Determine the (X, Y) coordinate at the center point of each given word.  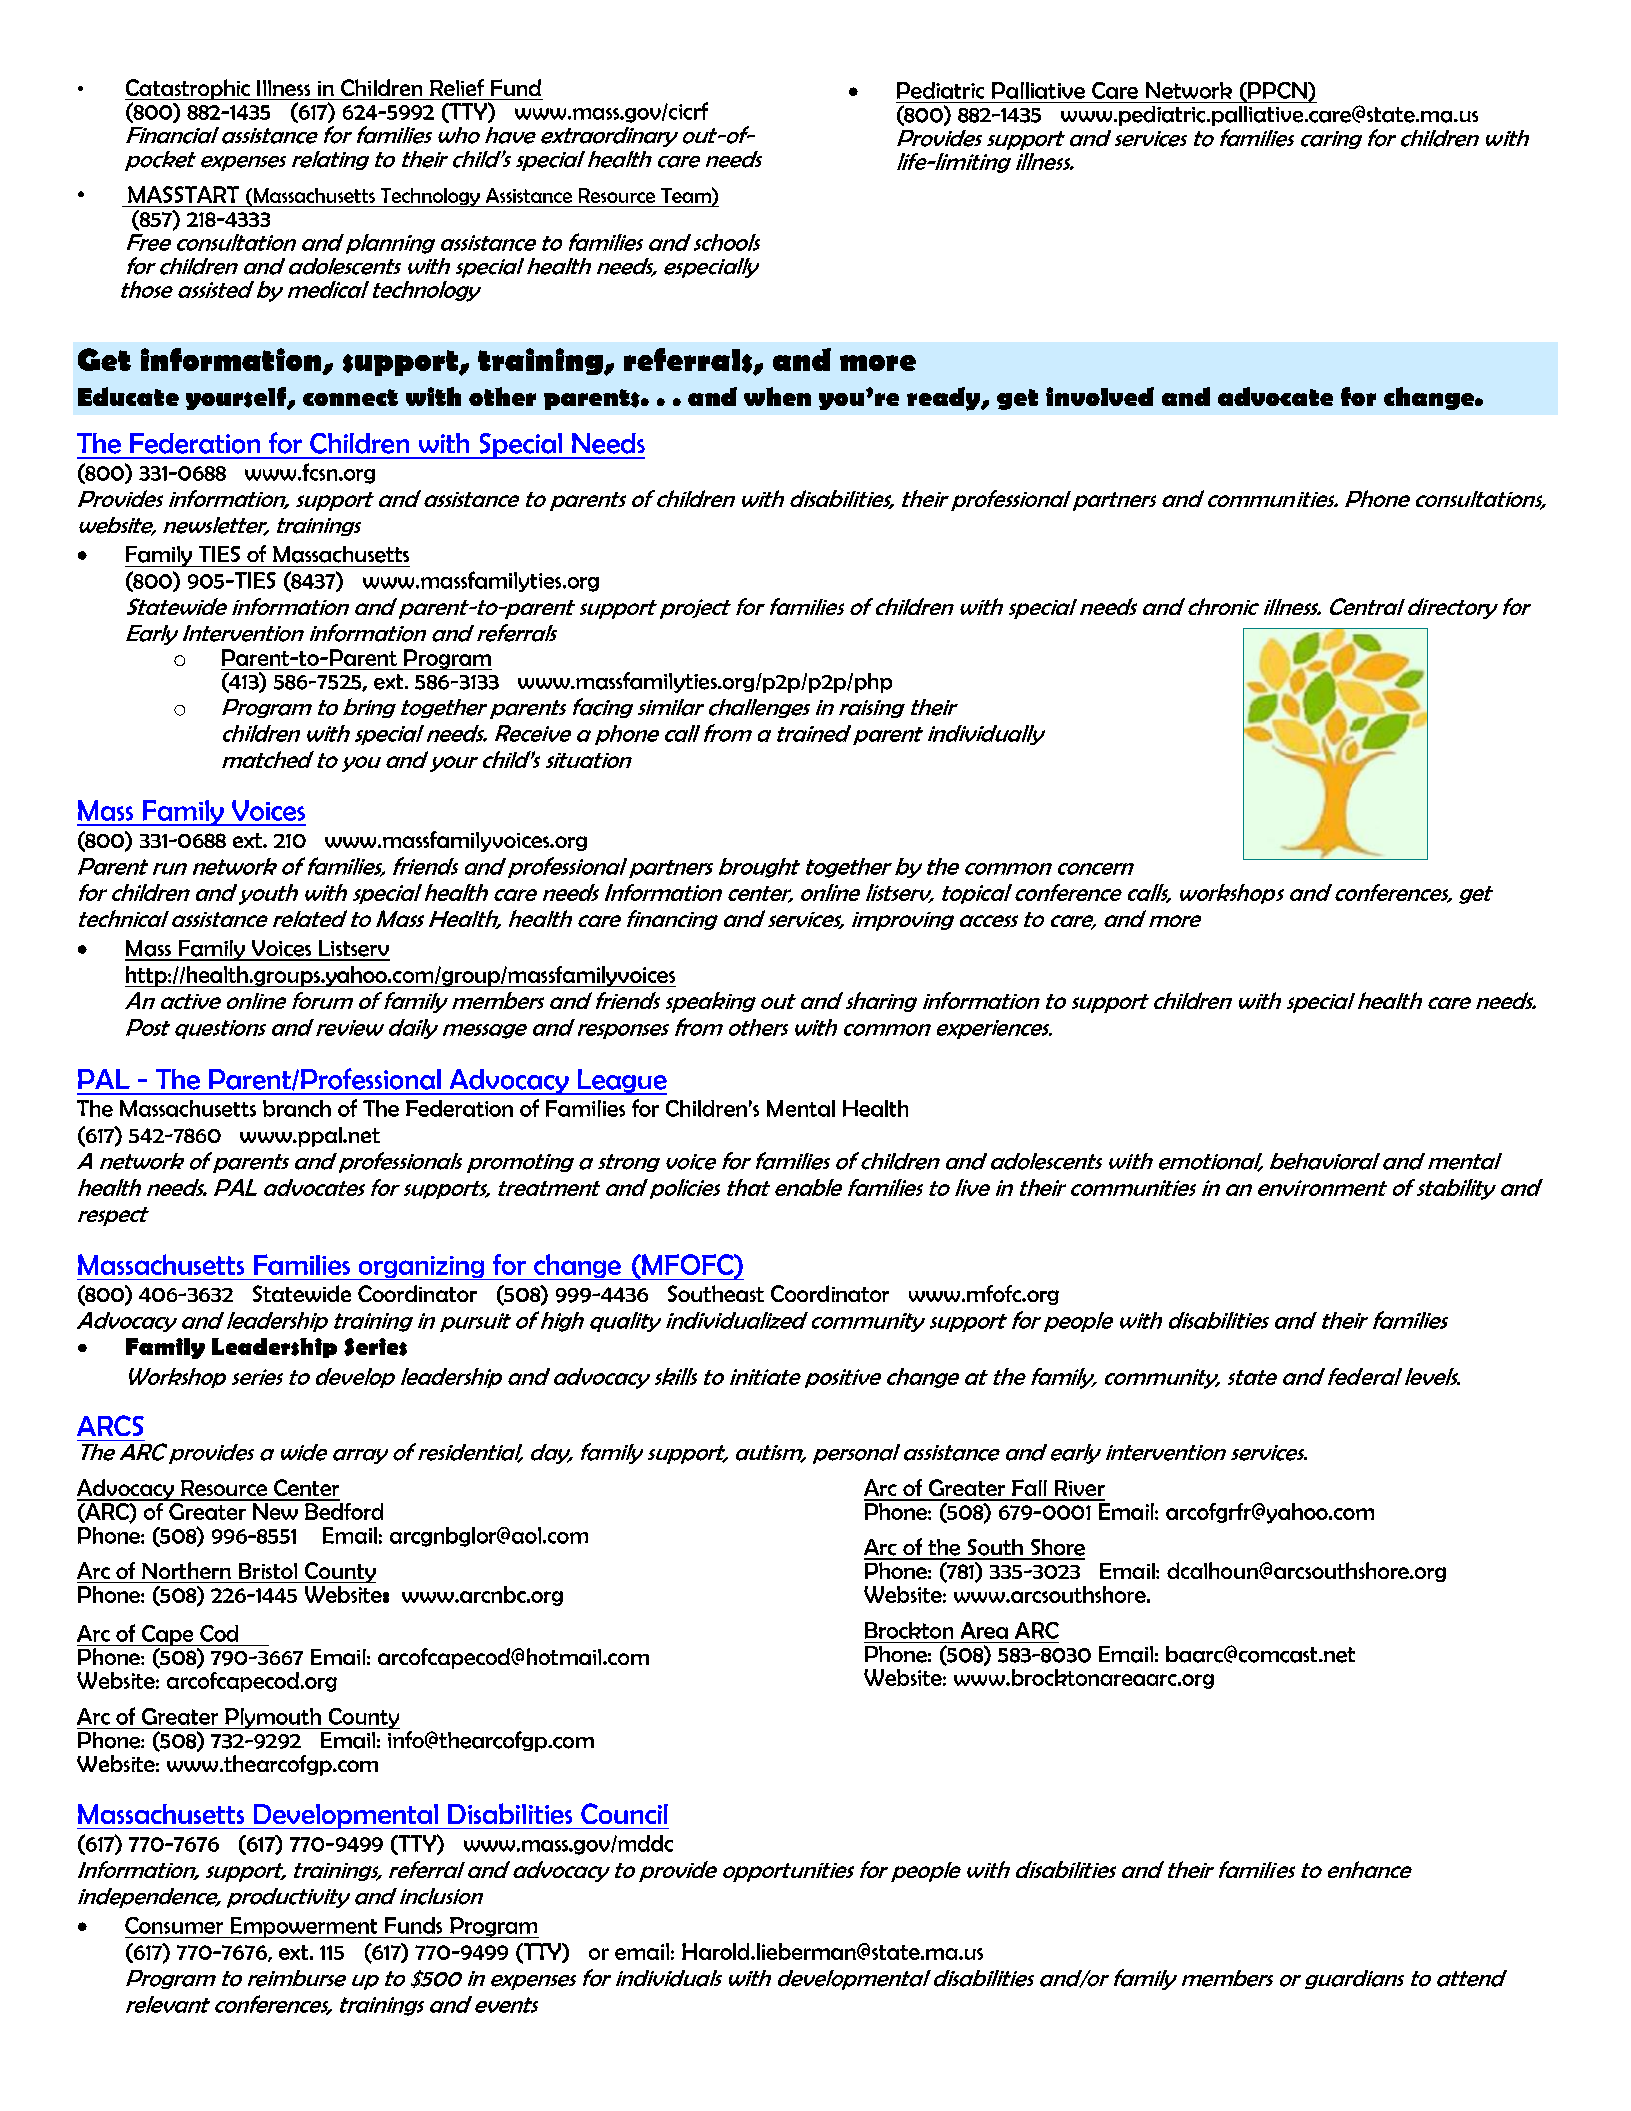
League (621, 1082)
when (777, 396)
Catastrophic (188, 89)
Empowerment (304, 1927)
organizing (421, 1268)
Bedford (343, 1510)
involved (1100, 396)
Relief (457, 87)
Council (624, 1813)
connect (350, 397)
